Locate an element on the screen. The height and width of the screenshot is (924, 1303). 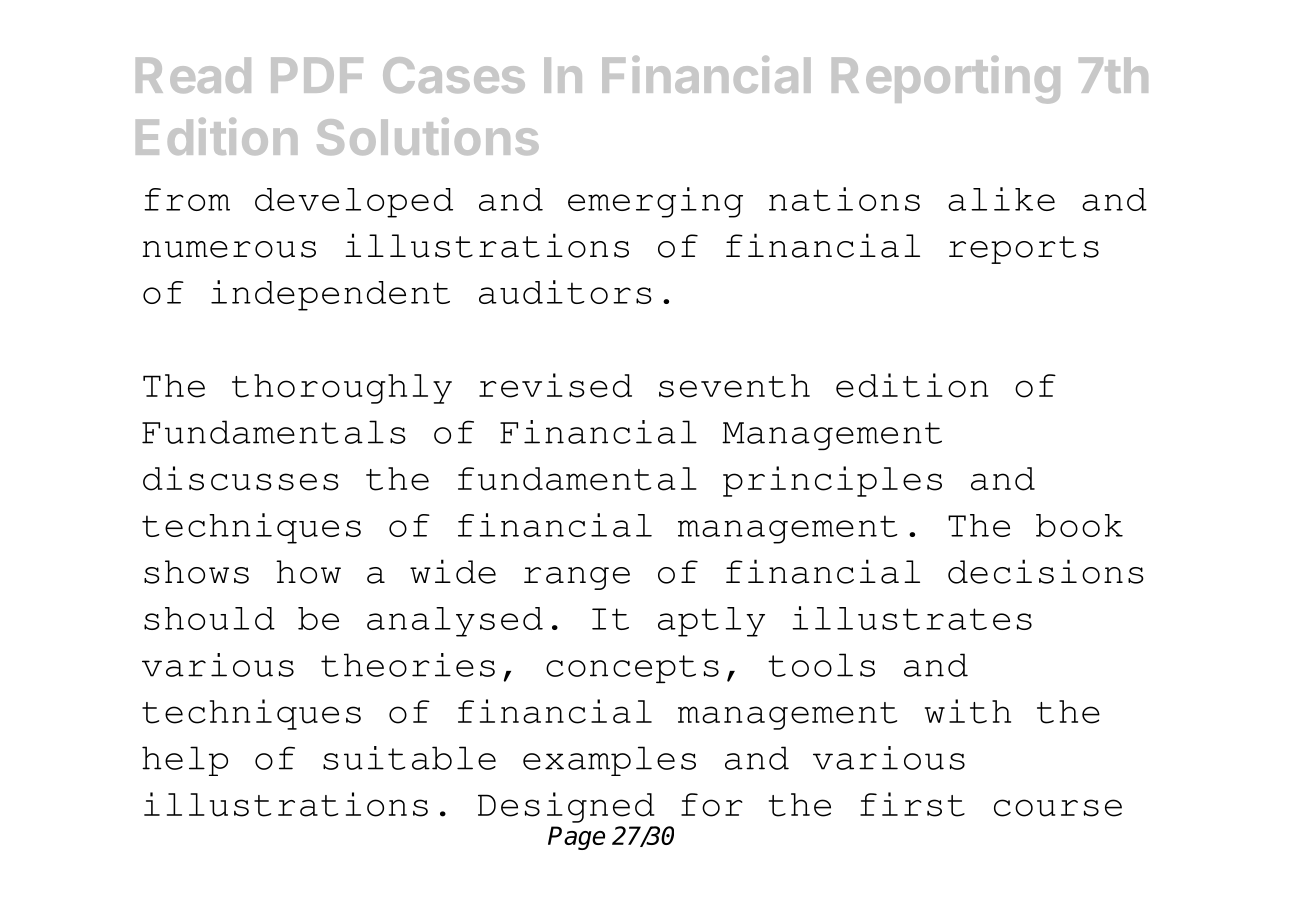
range is located at coordinates (577, 578).
